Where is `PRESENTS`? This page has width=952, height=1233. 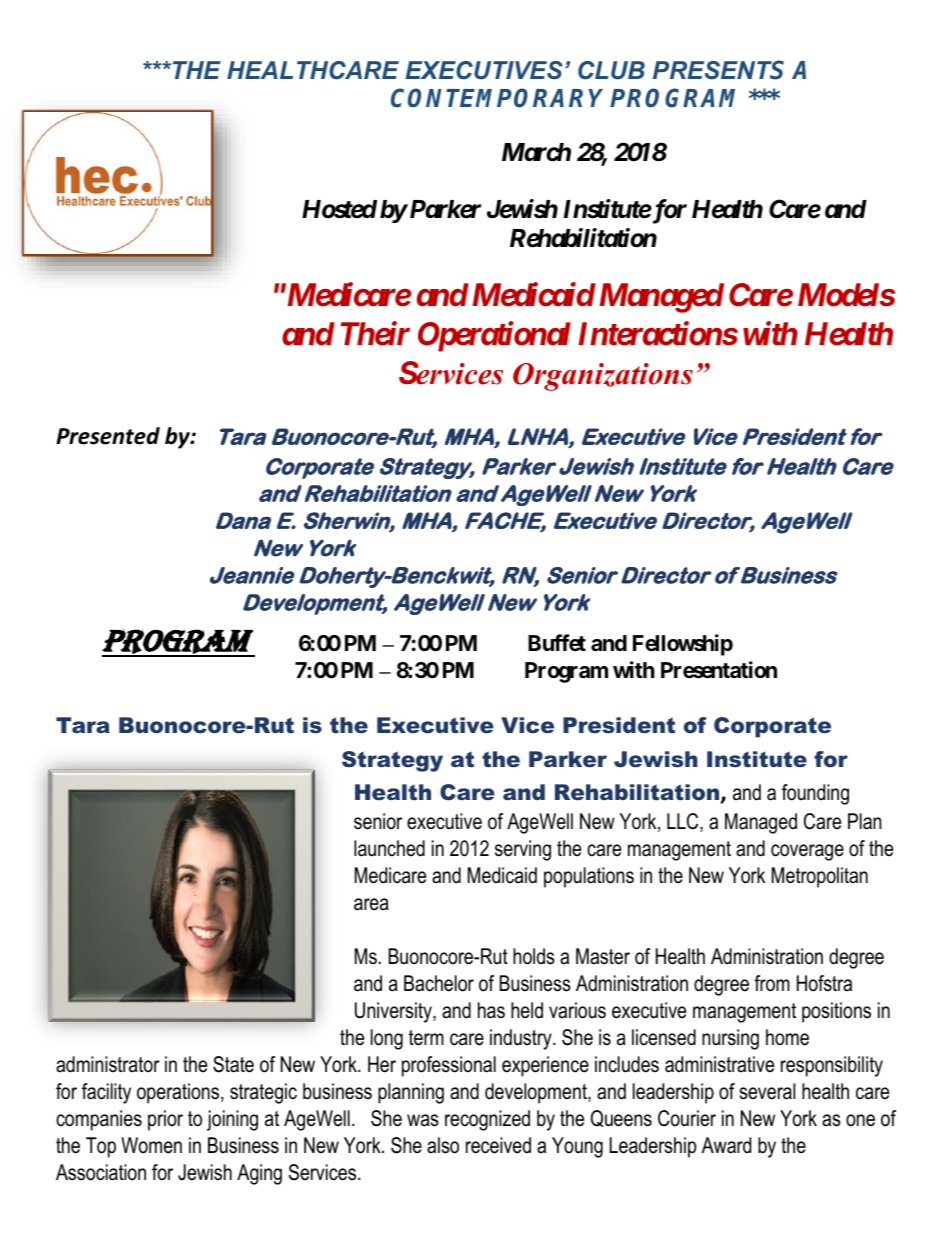
PRESENTS is located at coordinates (718, 70).
